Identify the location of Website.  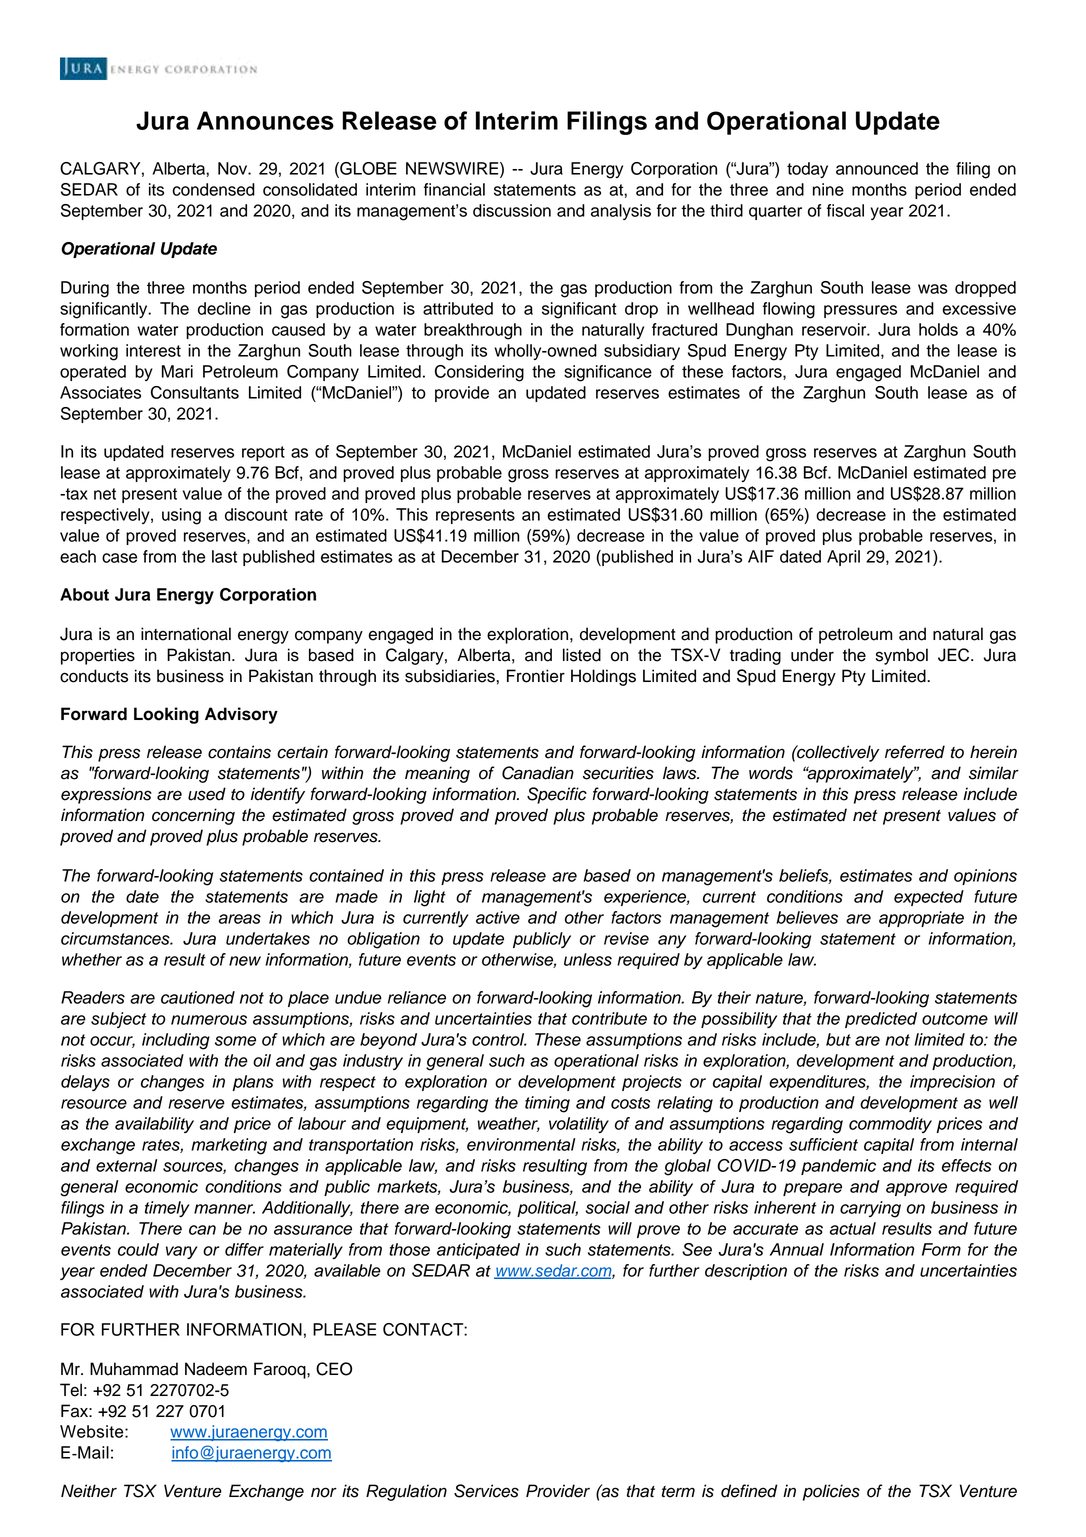
(93, 1431).
